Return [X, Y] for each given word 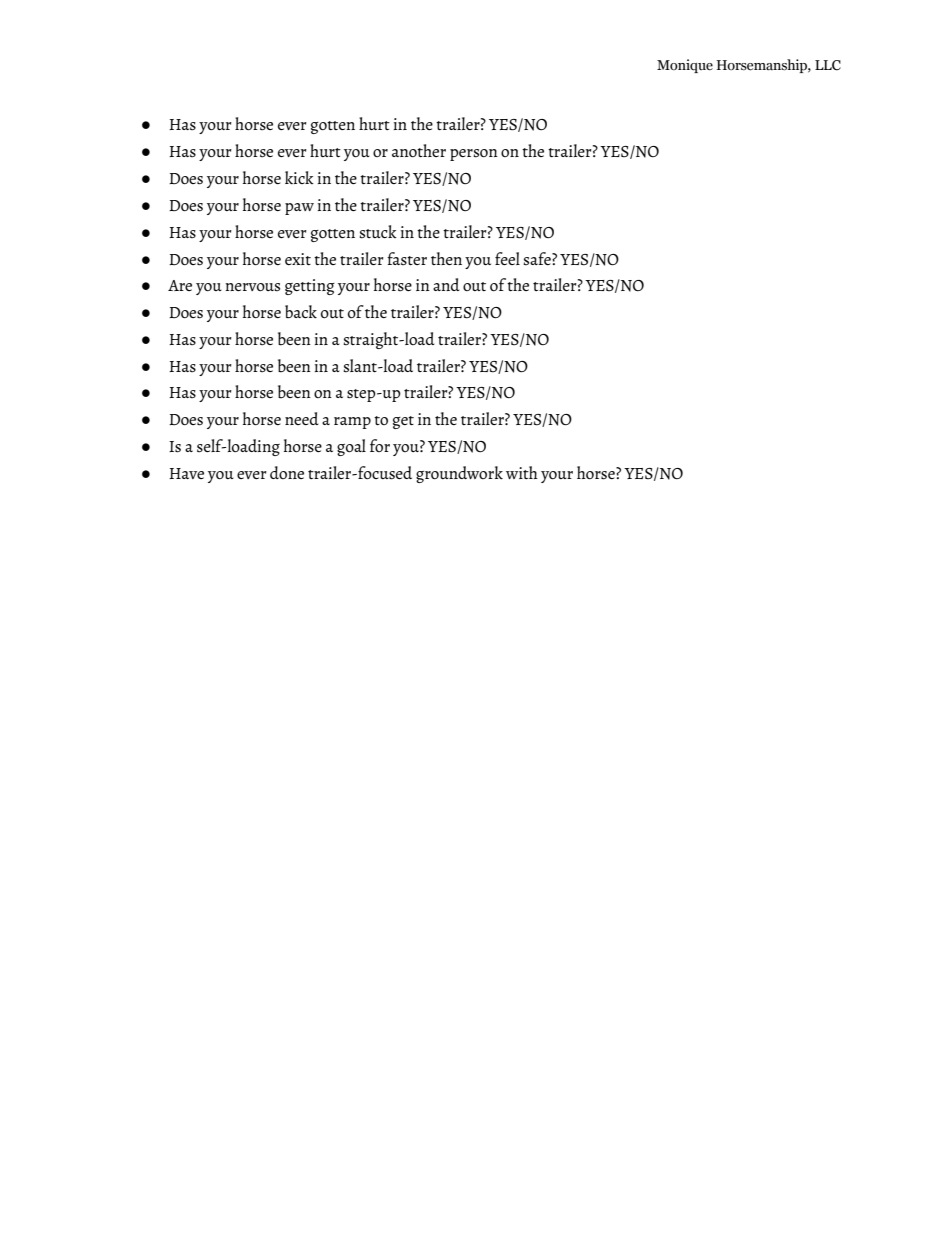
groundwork [459, 474]
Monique [685, 66]
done [287, 472]
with [522, 472]
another [419, 150]
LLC [828, 65]
